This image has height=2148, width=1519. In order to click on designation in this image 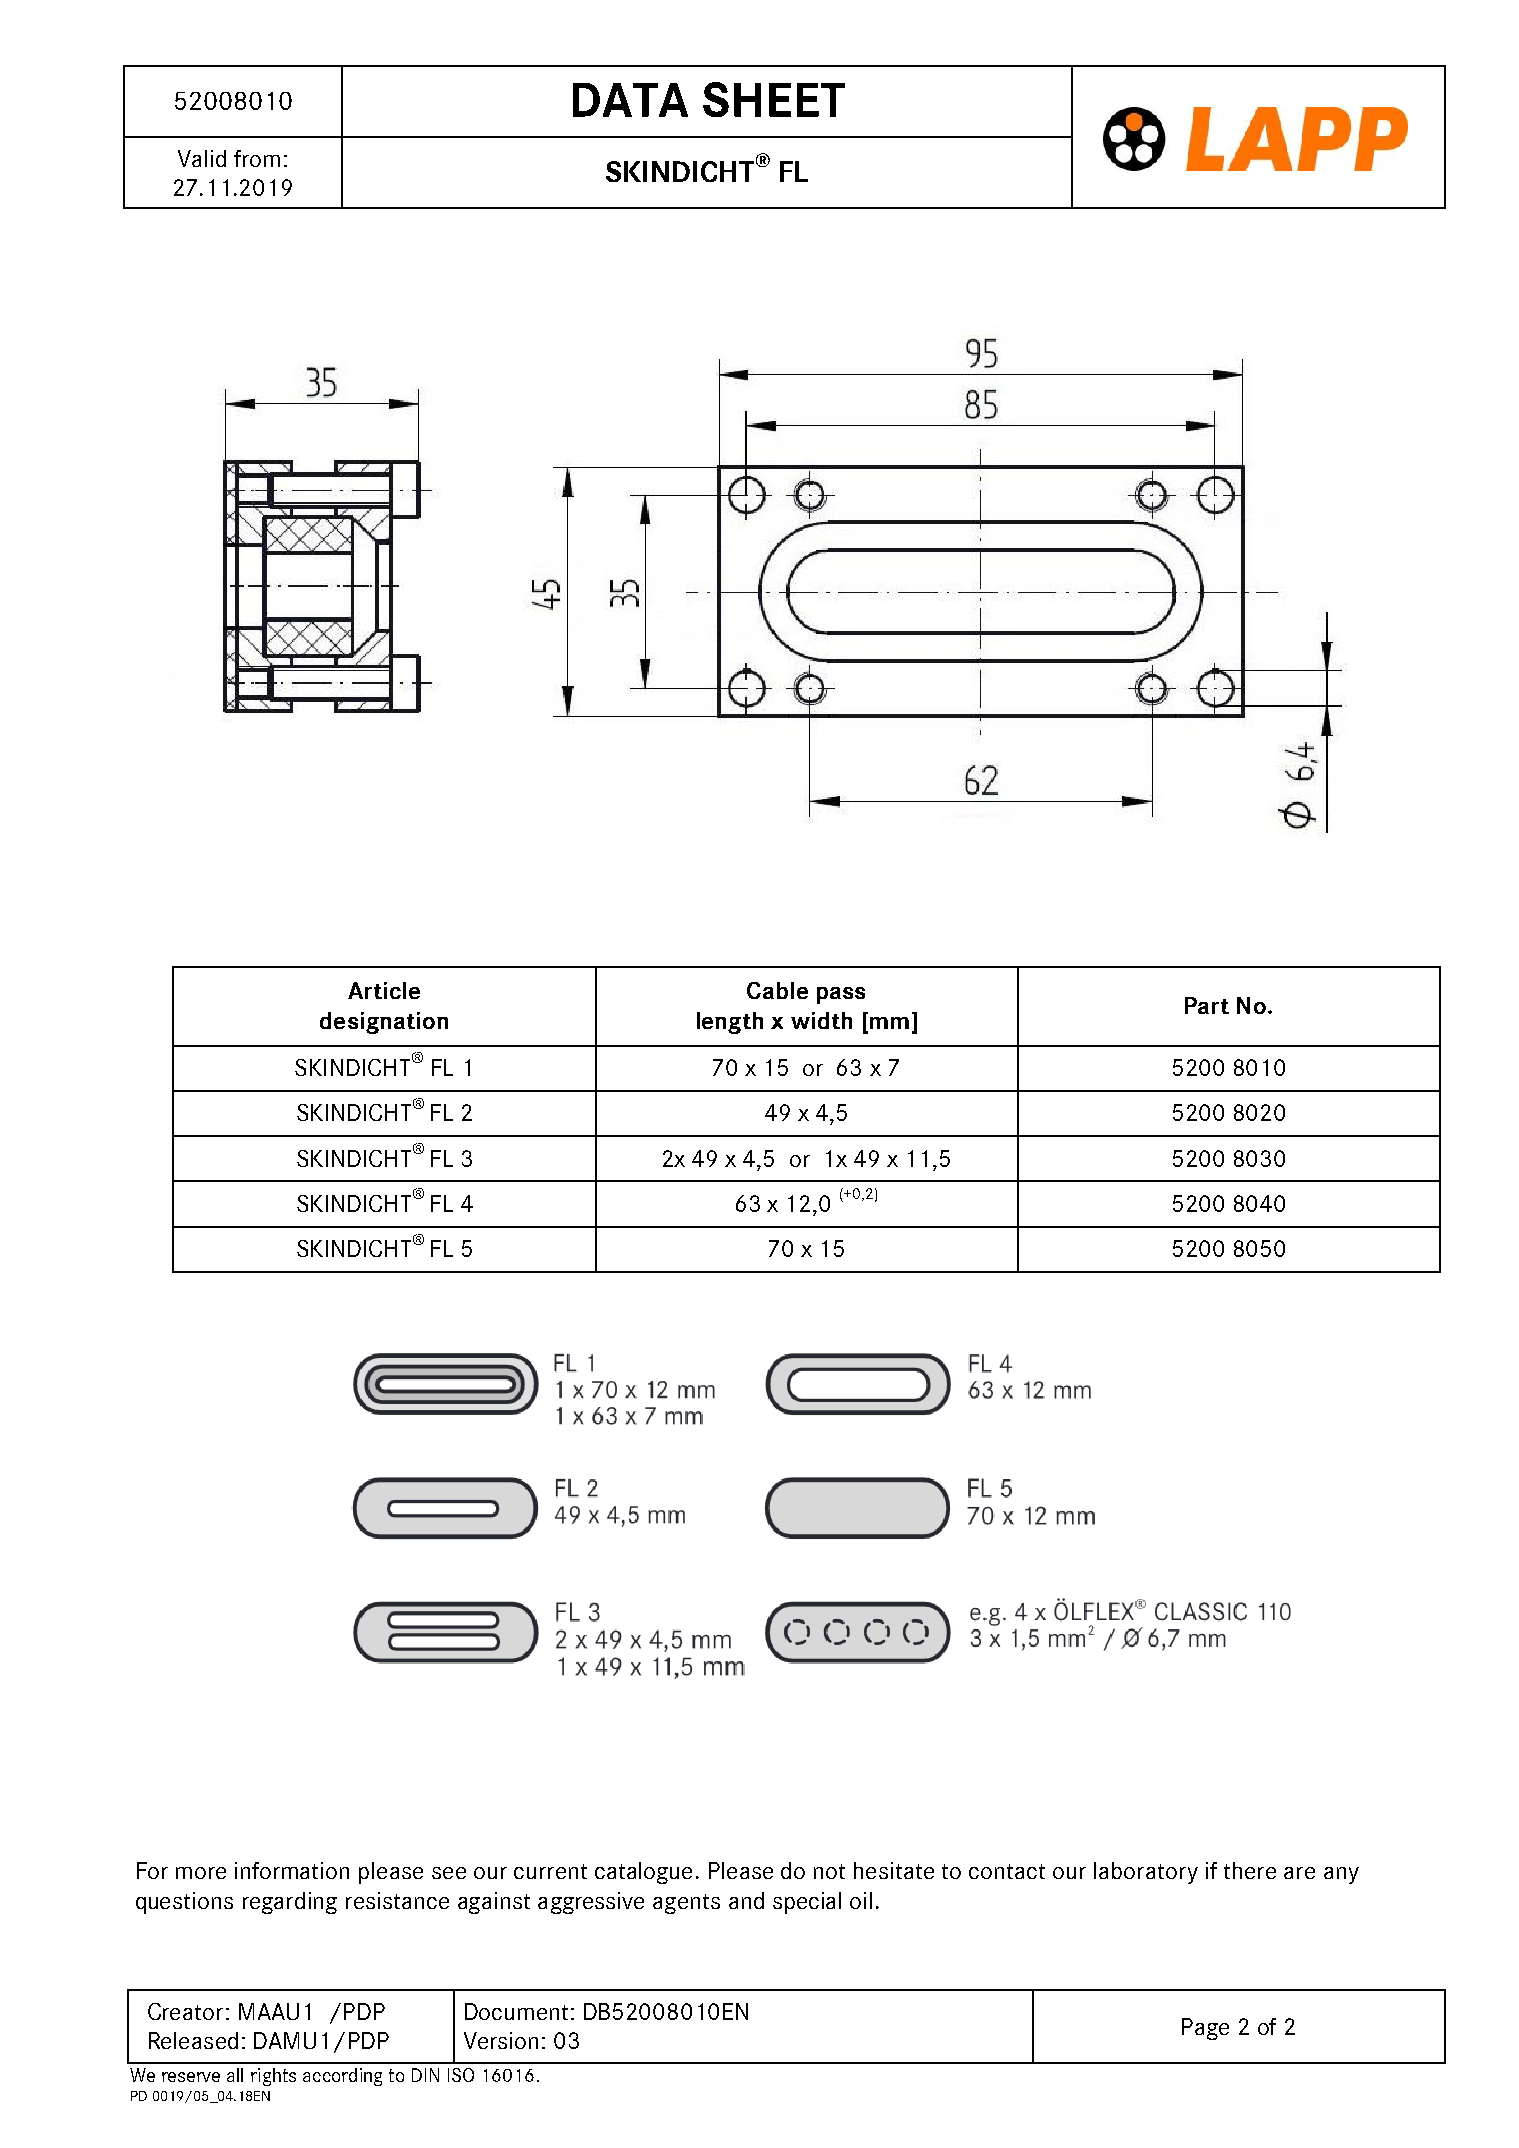, I will do `click(384, 1023)`.
